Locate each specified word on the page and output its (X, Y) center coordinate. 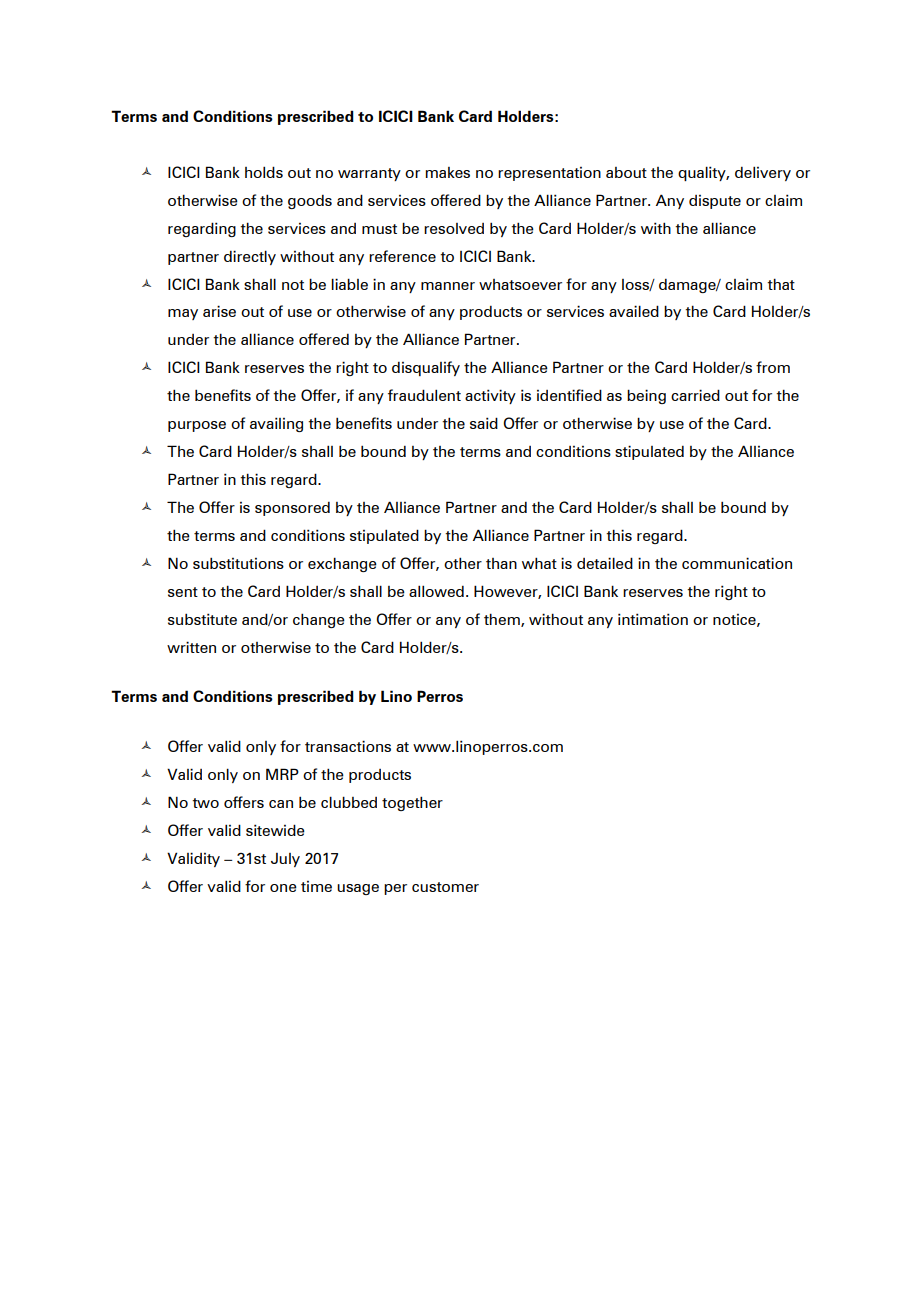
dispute (715, 202)
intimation (653, 619)
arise (219, 311)
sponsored (292, 509)
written (191, 647)
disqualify (426, 368)
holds (264, 172)
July (285, 860)
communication (737, 563)
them (503, 620)
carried (695, 395)
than (501, 563)
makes (448, 172)
